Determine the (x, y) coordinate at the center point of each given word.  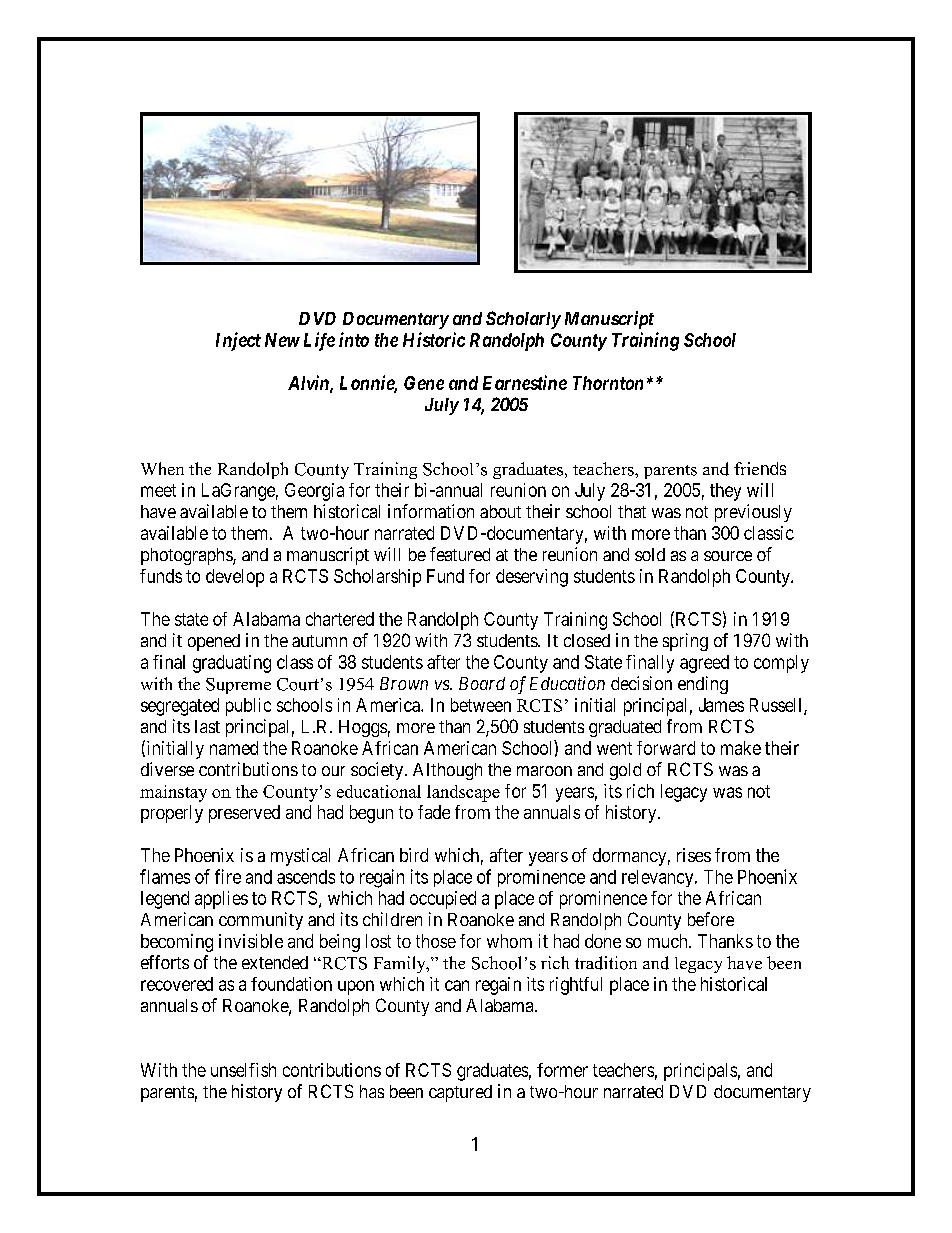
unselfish (243, 1070)
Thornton (608, 383)
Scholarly (523, 320)
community (261, 921)
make (741, 748)
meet (158, 490)
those (436, 941)
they (725, 492)
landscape (463, 793)
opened (214, 642)
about (500, 511)
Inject (238, 341)
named (234, 748)
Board (482, 683)
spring (685, 642)
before (711, 919)
